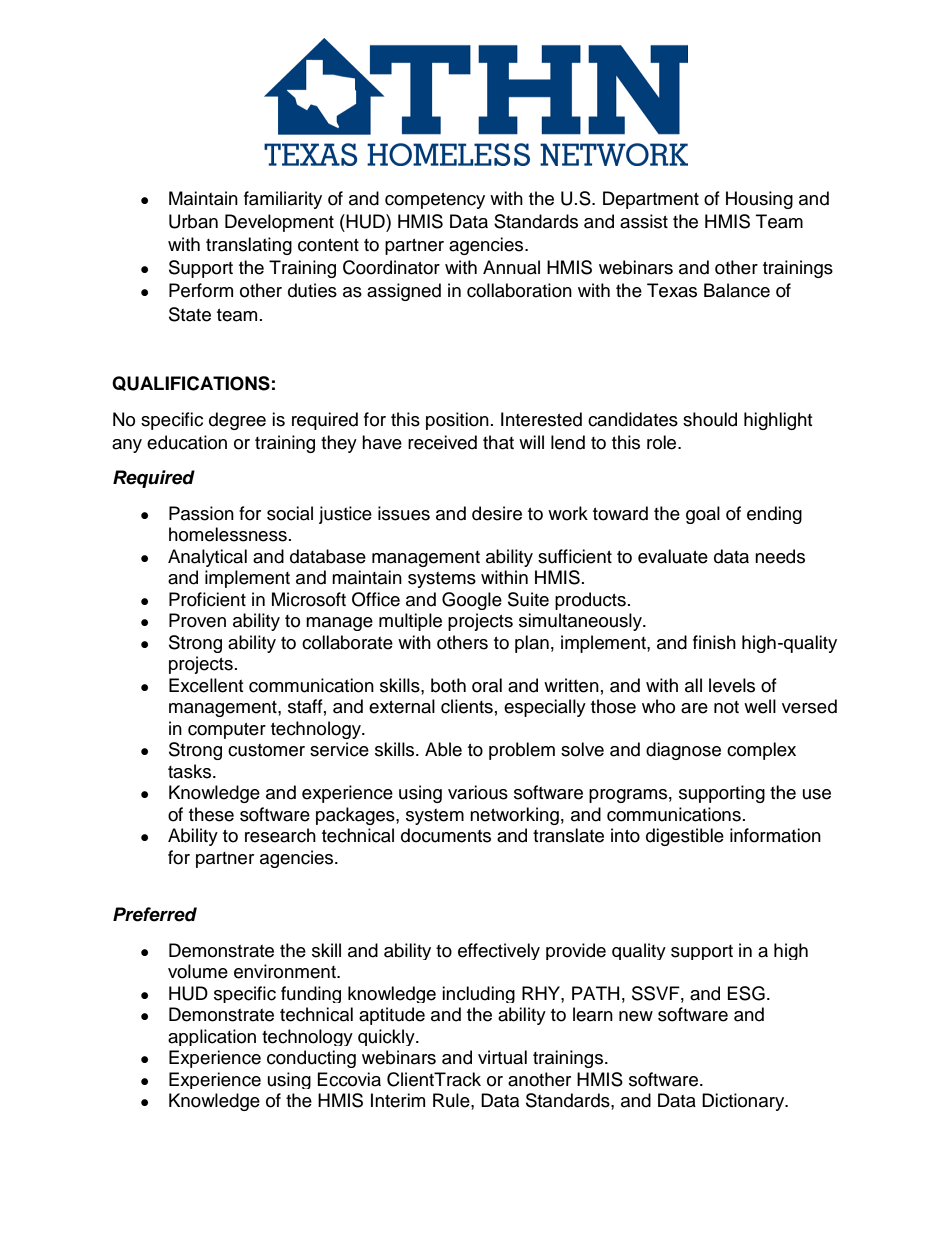  Describe the element at coordinates (714, 642) in the screenshot. I see `finish` at that location.
